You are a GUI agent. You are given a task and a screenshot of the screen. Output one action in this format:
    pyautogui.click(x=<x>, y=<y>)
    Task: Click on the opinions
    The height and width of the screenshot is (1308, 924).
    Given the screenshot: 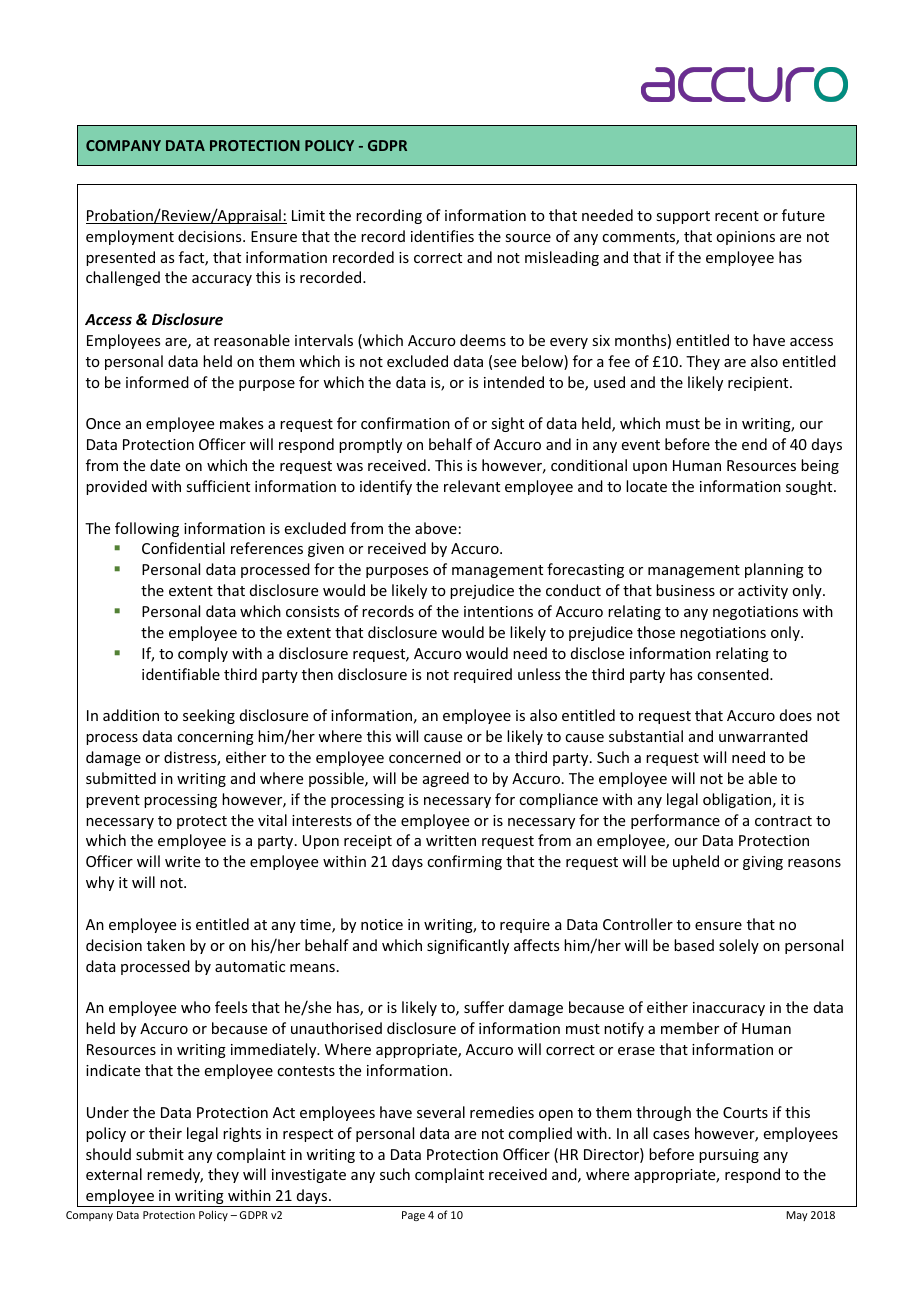 What is the action you would take?
    pyautogui.click(x=745, y=238)
